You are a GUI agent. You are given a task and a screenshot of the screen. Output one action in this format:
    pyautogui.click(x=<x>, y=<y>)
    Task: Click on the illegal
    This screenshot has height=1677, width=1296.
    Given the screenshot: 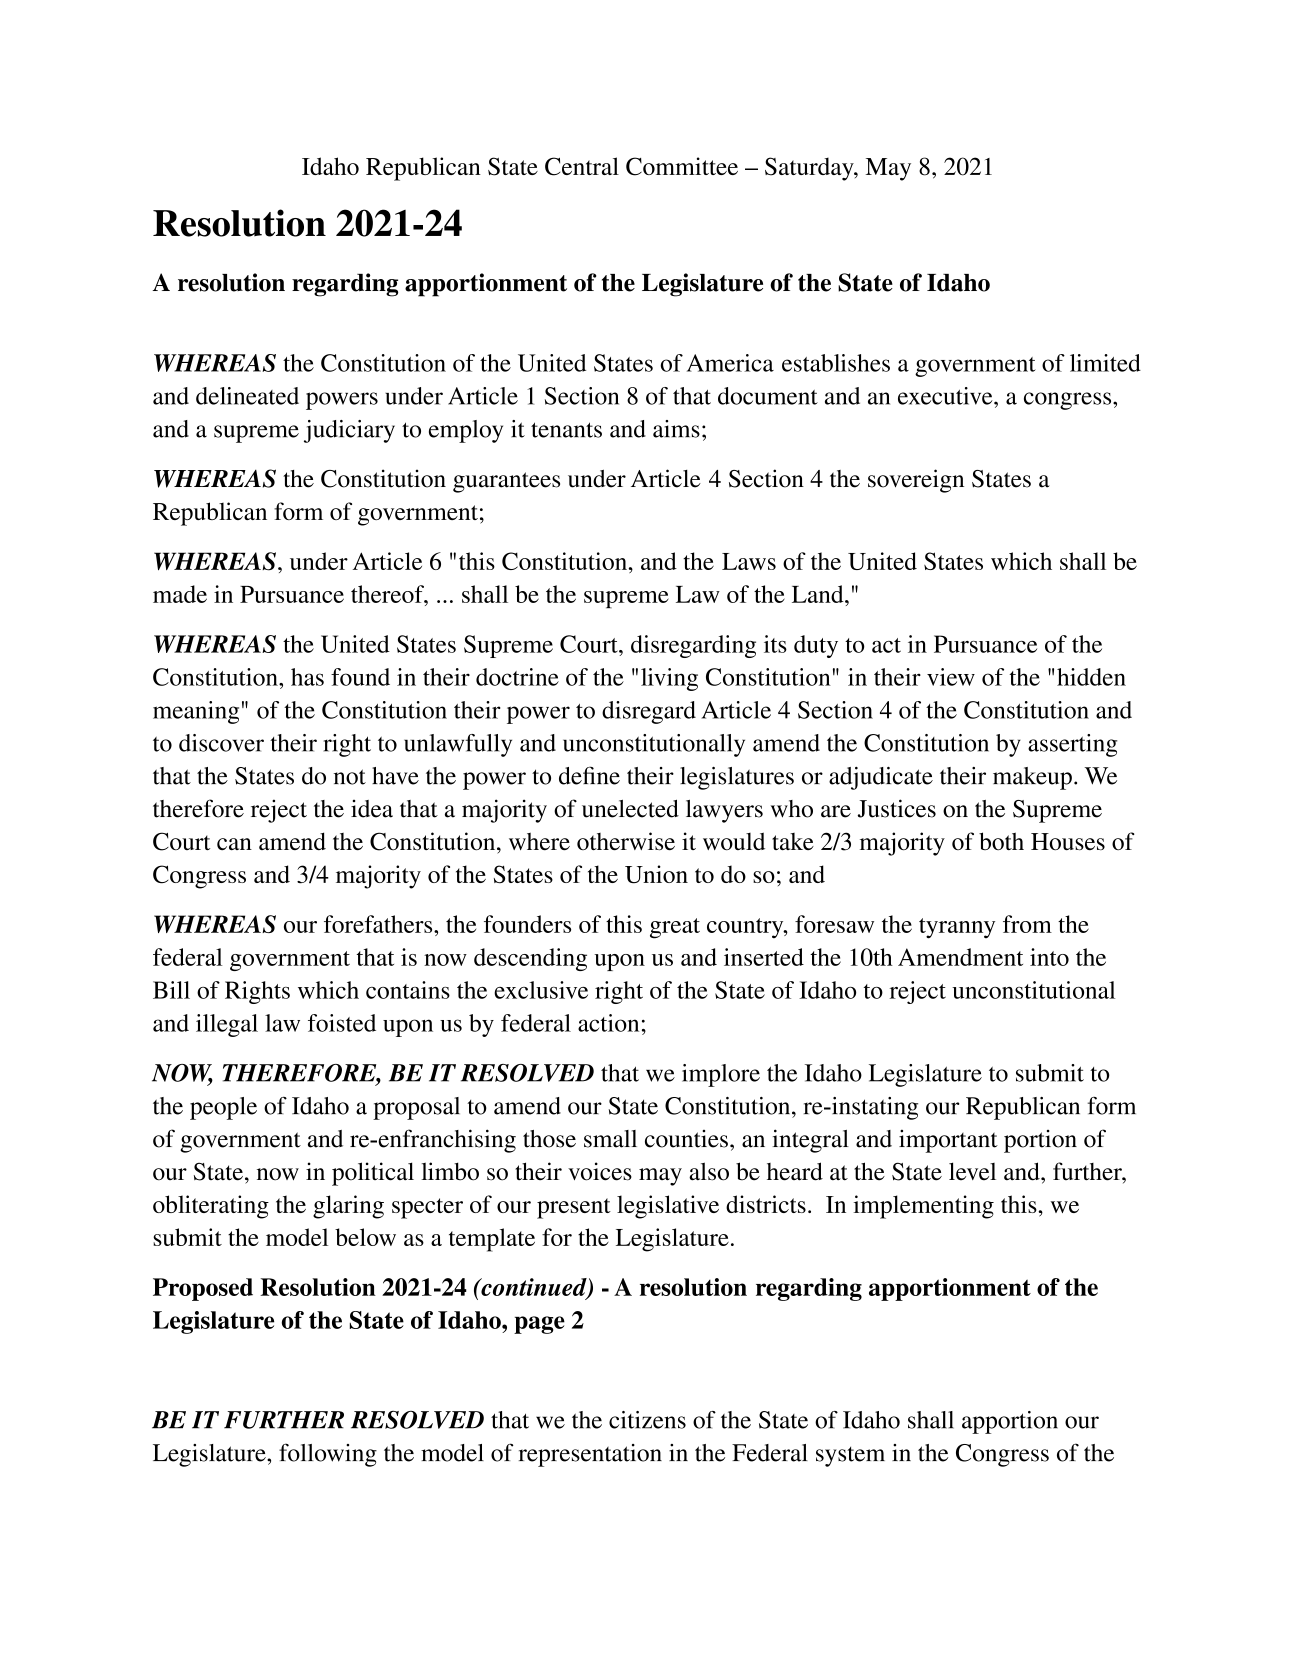 What is the action you would take?
    pyautogui.click(x=227, y=1025)
